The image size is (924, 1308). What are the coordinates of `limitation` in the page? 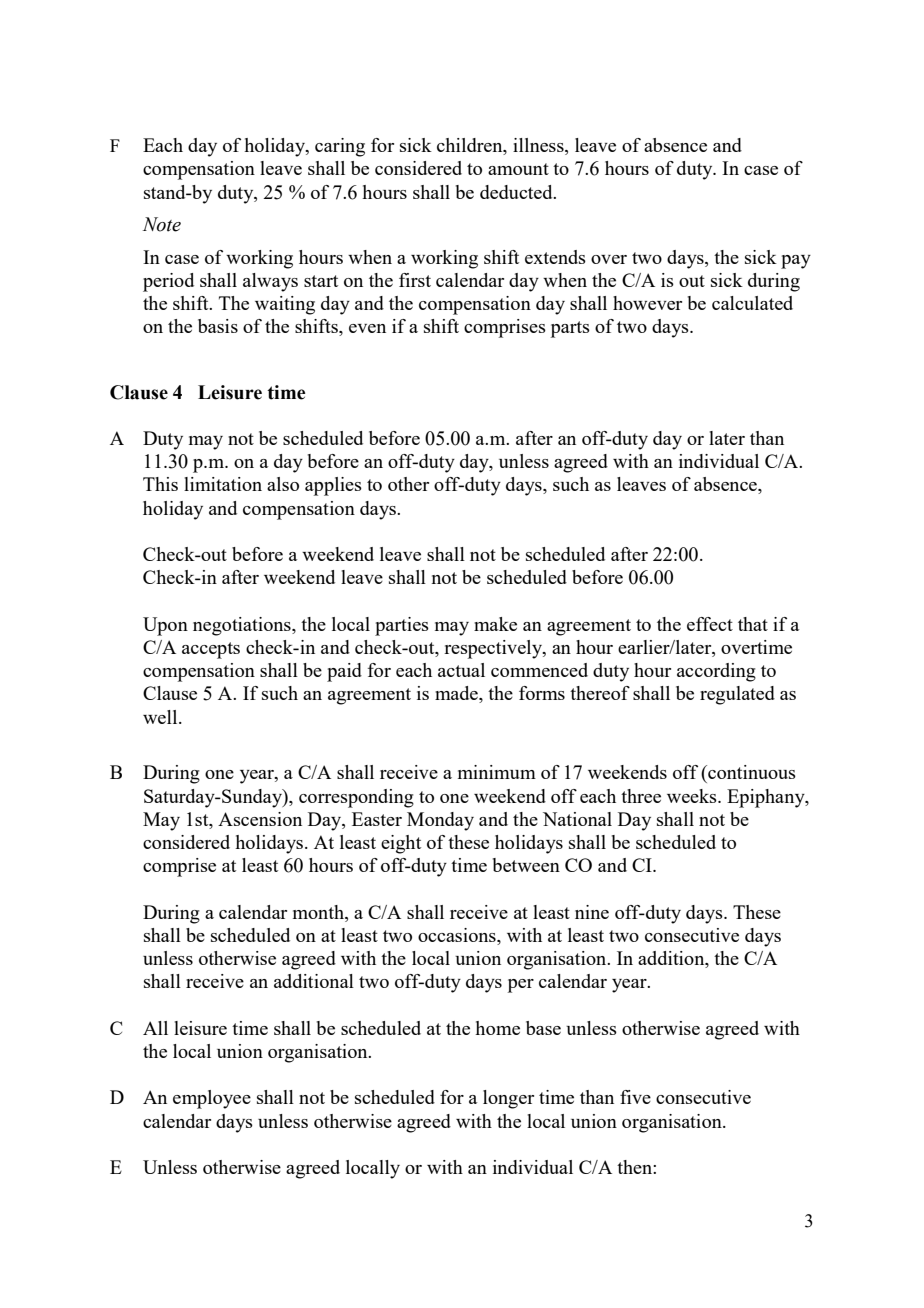 It's located at (223, 484).
